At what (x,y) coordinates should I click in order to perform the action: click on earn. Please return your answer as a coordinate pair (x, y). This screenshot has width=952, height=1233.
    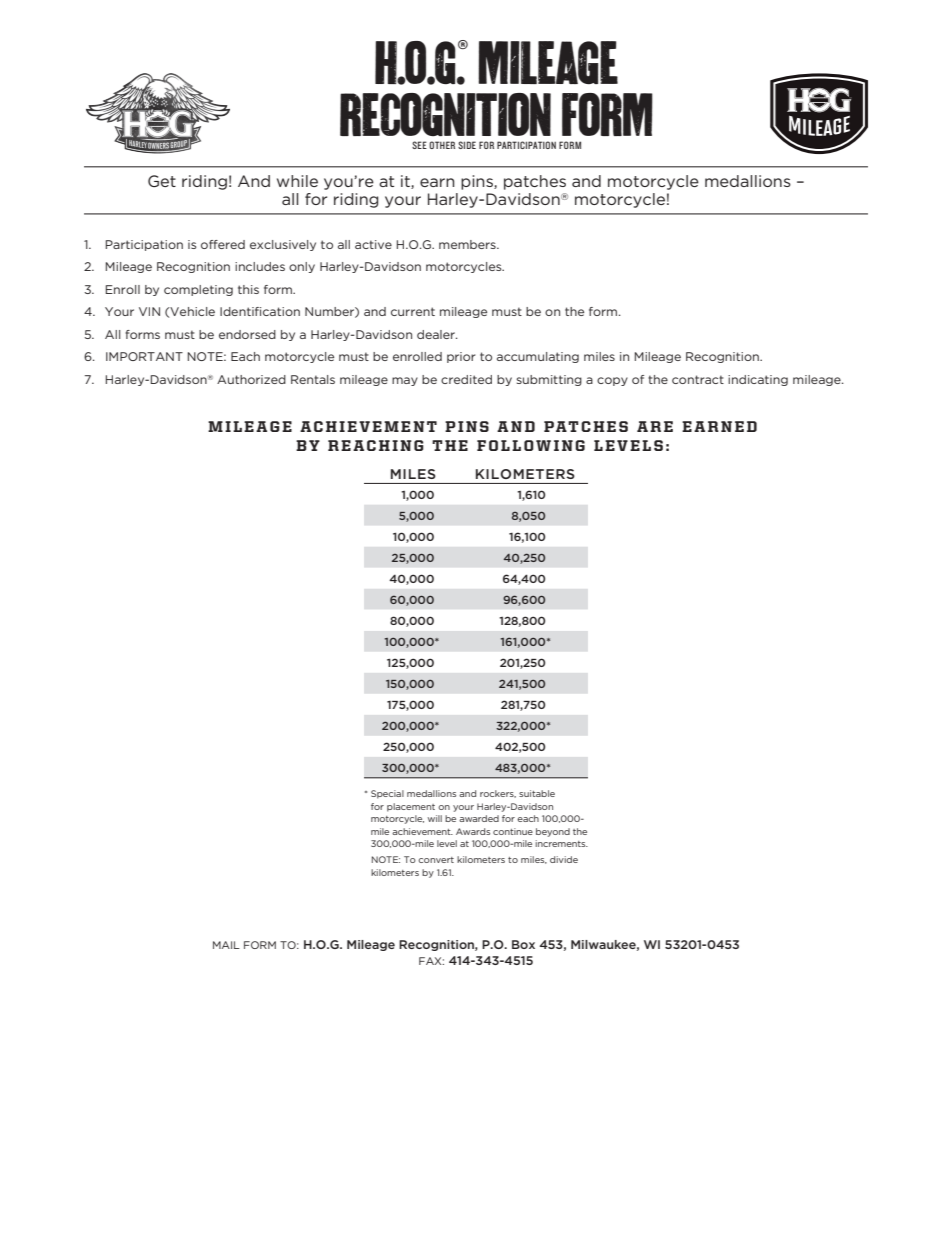
    Looking at the image, I should click on (437, 182).
